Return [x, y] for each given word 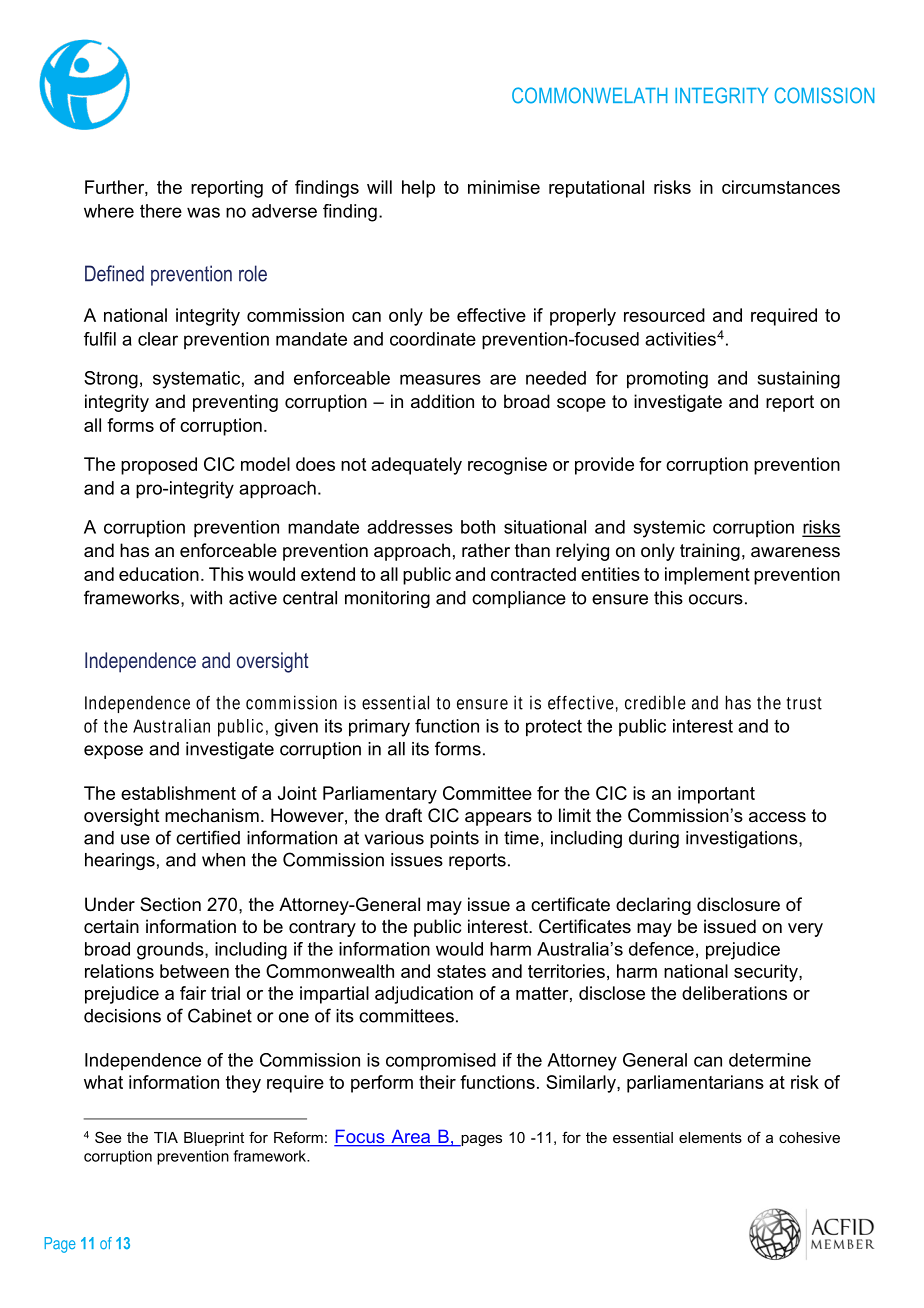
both [478, 527]
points [454, 839]
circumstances [781, 187]
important [716, 795]
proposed [159, 466]
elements [710, 1137]
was [203, 212]
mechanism [212, 815]
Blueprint [214, 1139]
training [710, 552]
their [437, 1082]
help [418, 189]
